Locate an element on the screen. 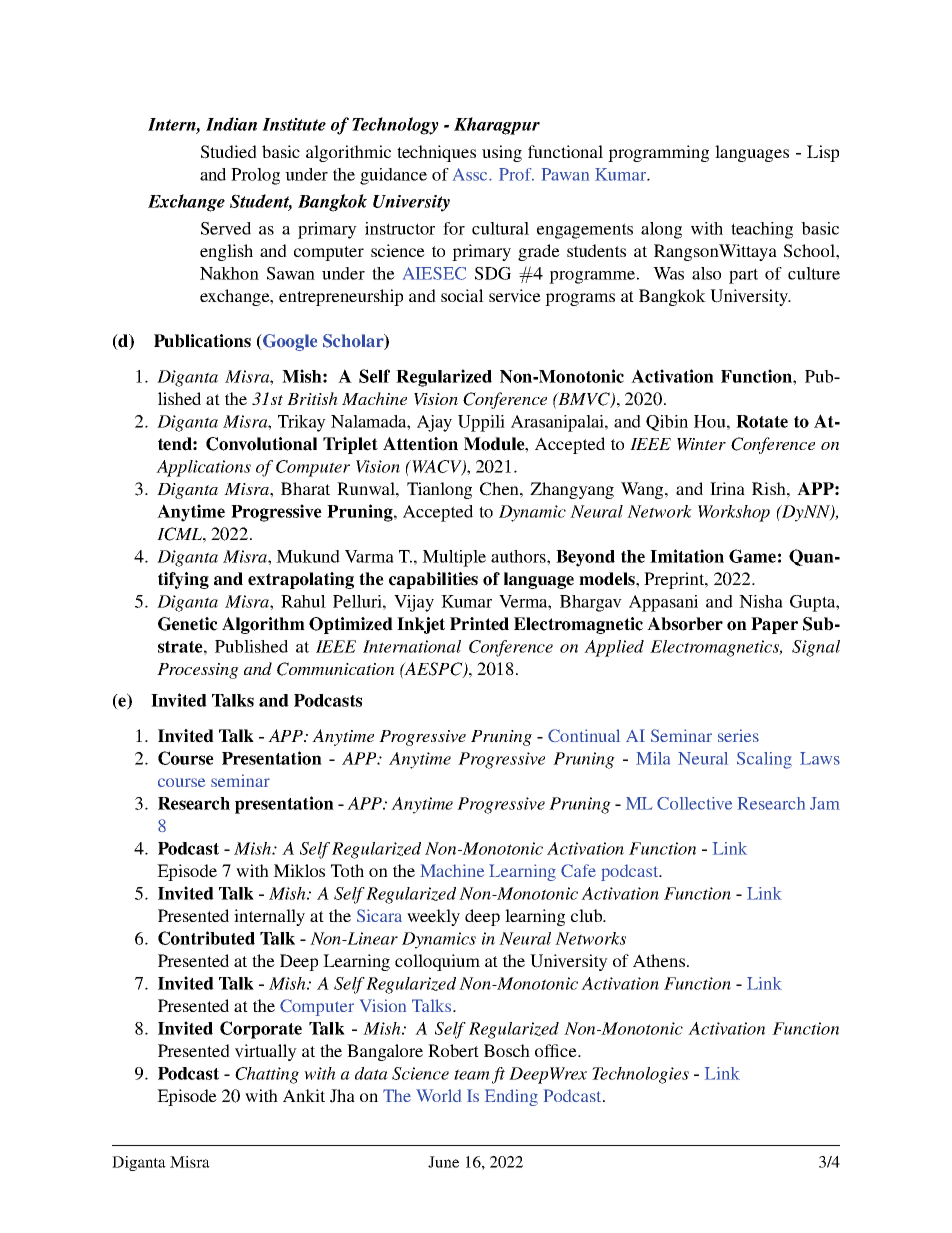 The height and width of the screenshot is (1233, 952). Cafe is located at coordinates (578, 870).
